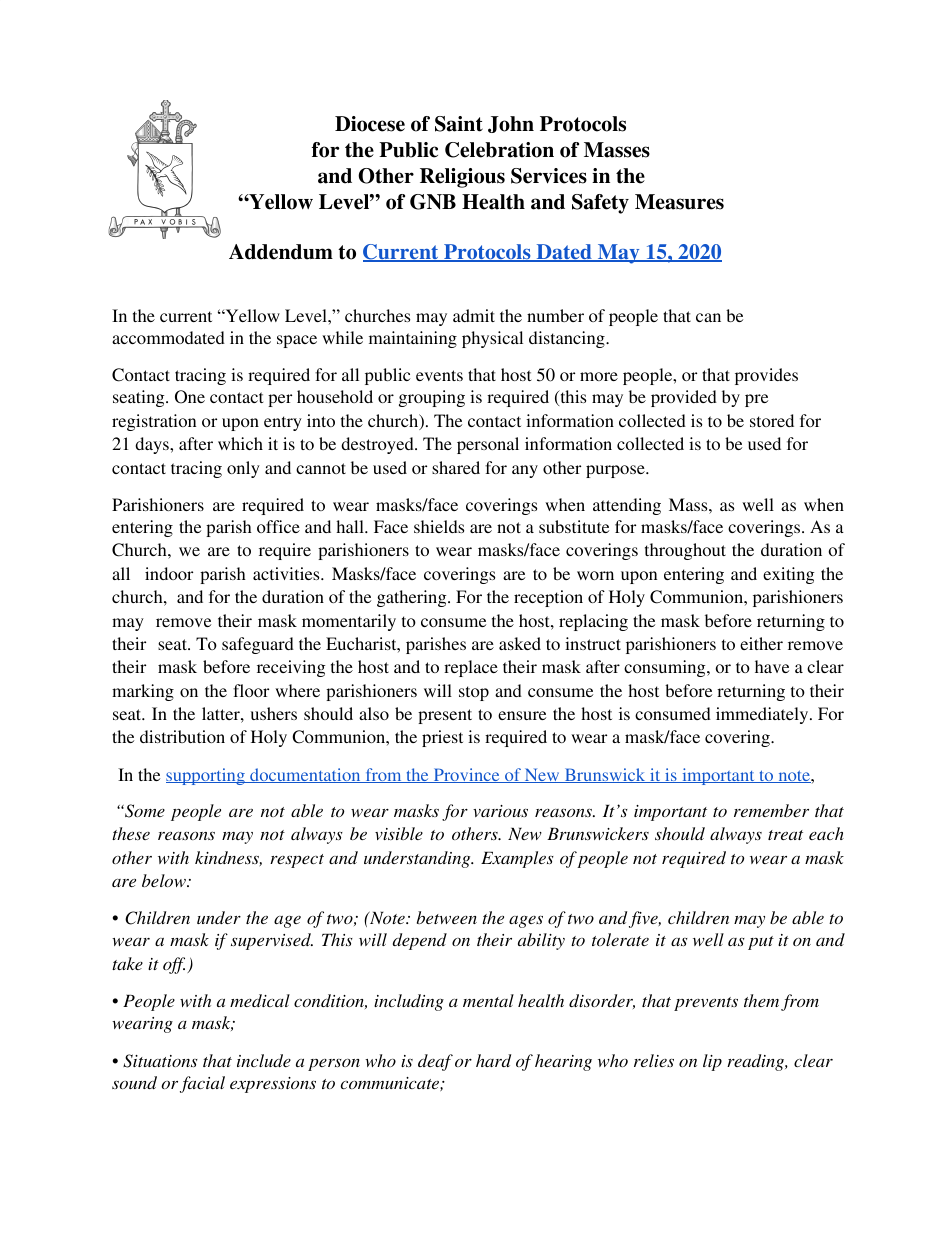 The image size is (952, 1233). Describe the element at coordinates (499, 150) in the screenshot. I see `Celebration` at that location.
